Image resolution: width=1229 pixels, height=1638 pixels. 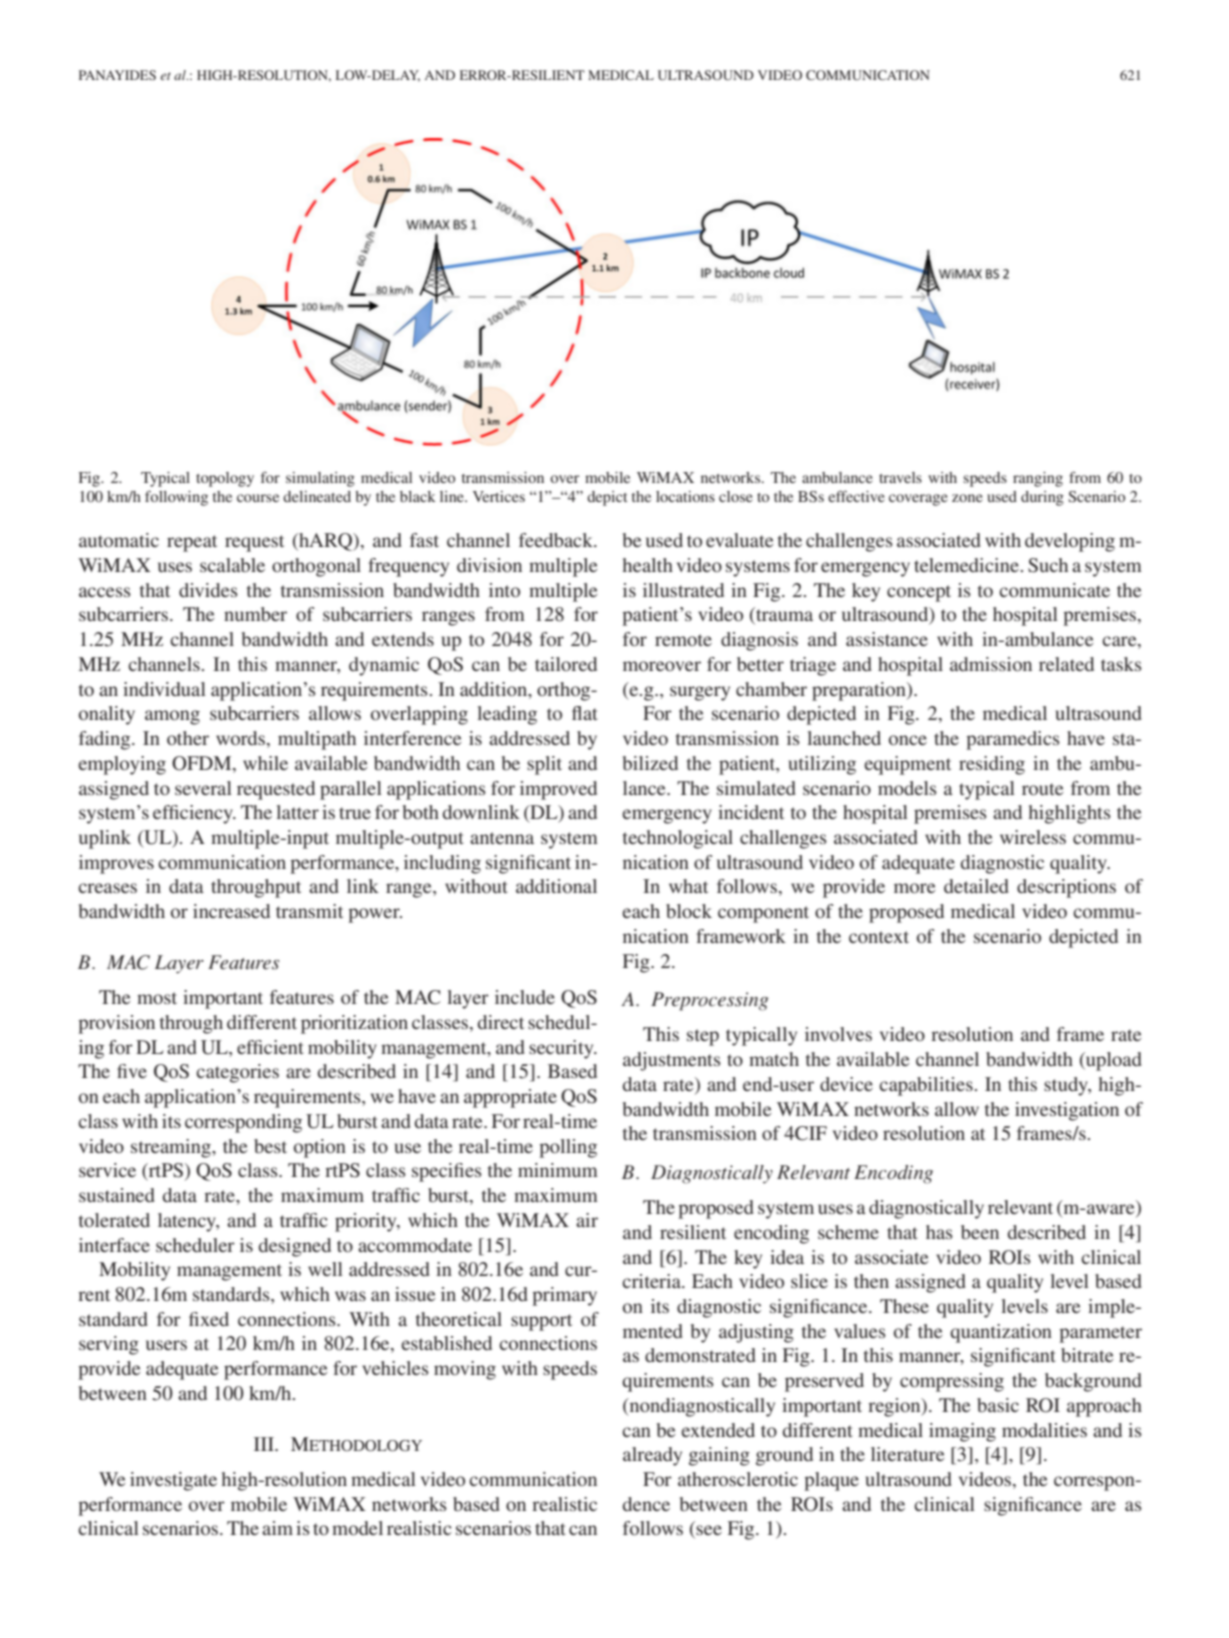 I want to click on most, so click(x=157, y=998).
